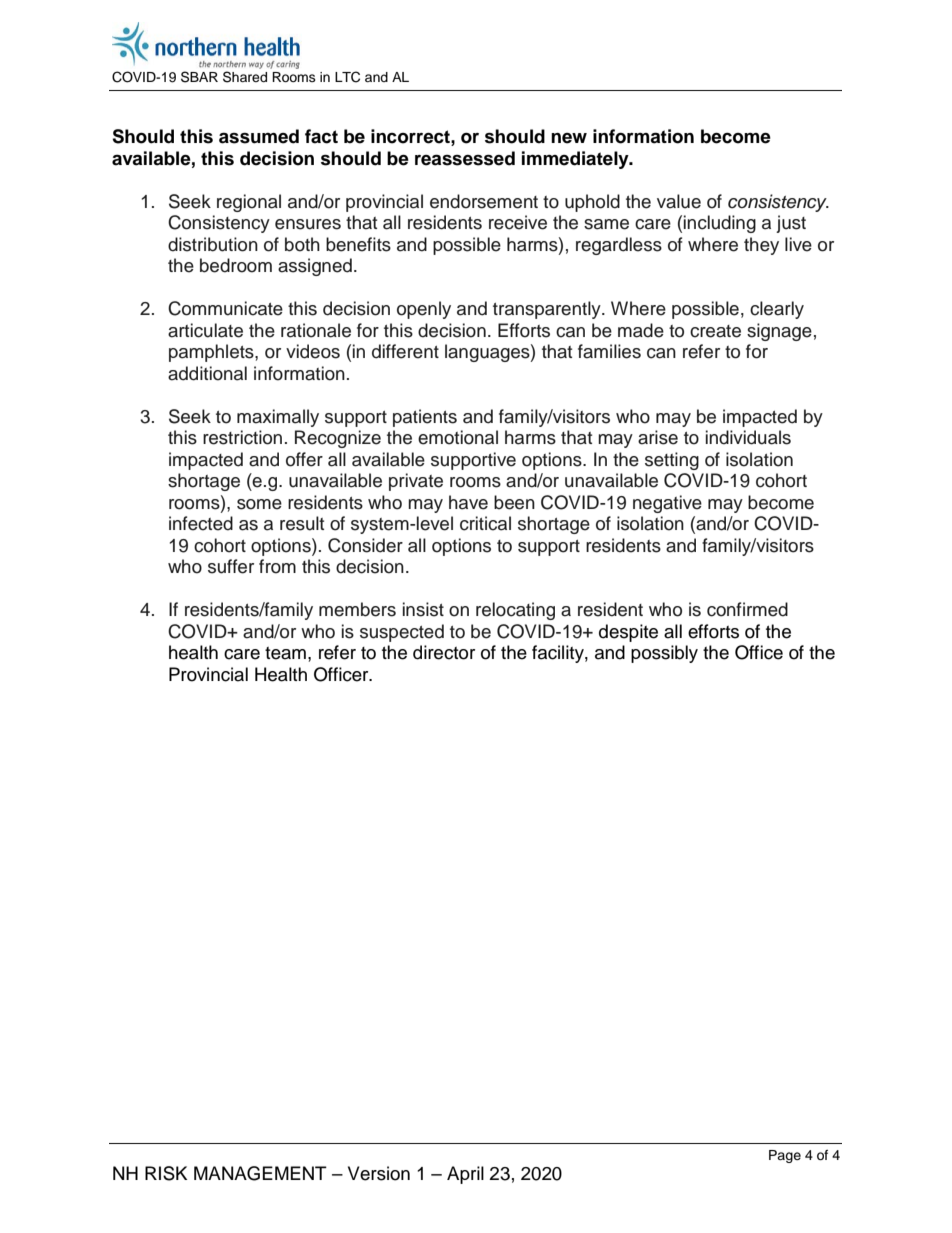 The height and width of the page is (1233, 952). Describe the element at coordinates (444, 652) in the page. I see `director` at that location.
